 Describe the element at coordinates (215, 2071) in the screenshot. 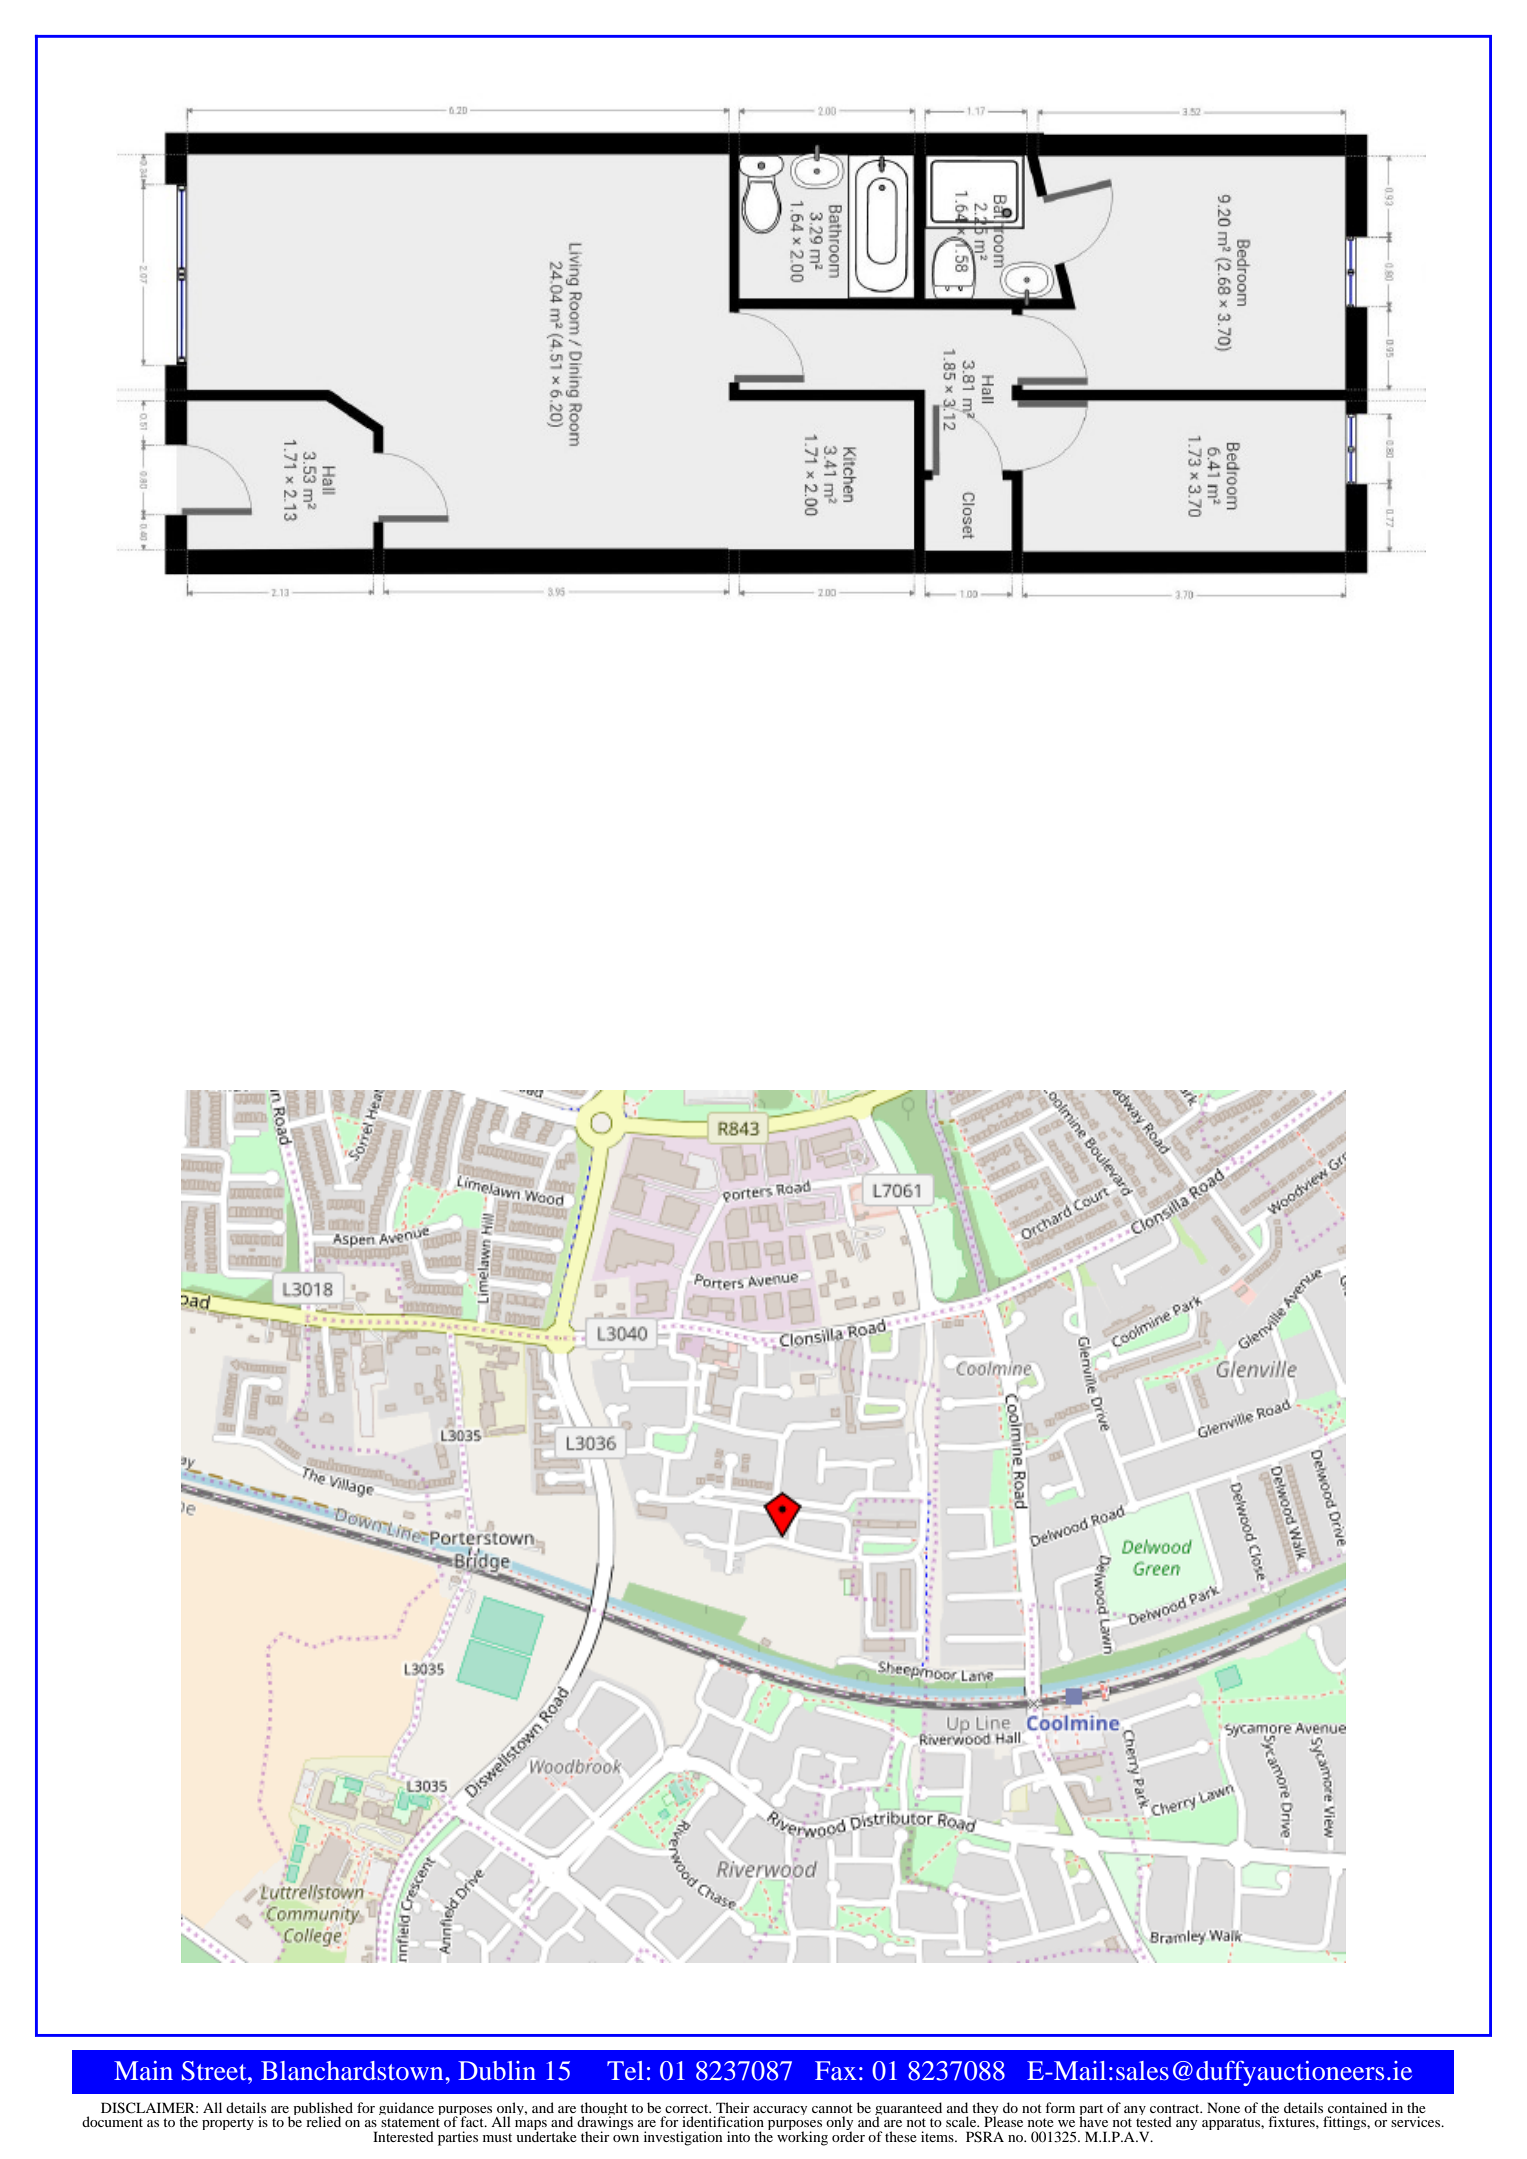

I see `Street` at that location.
